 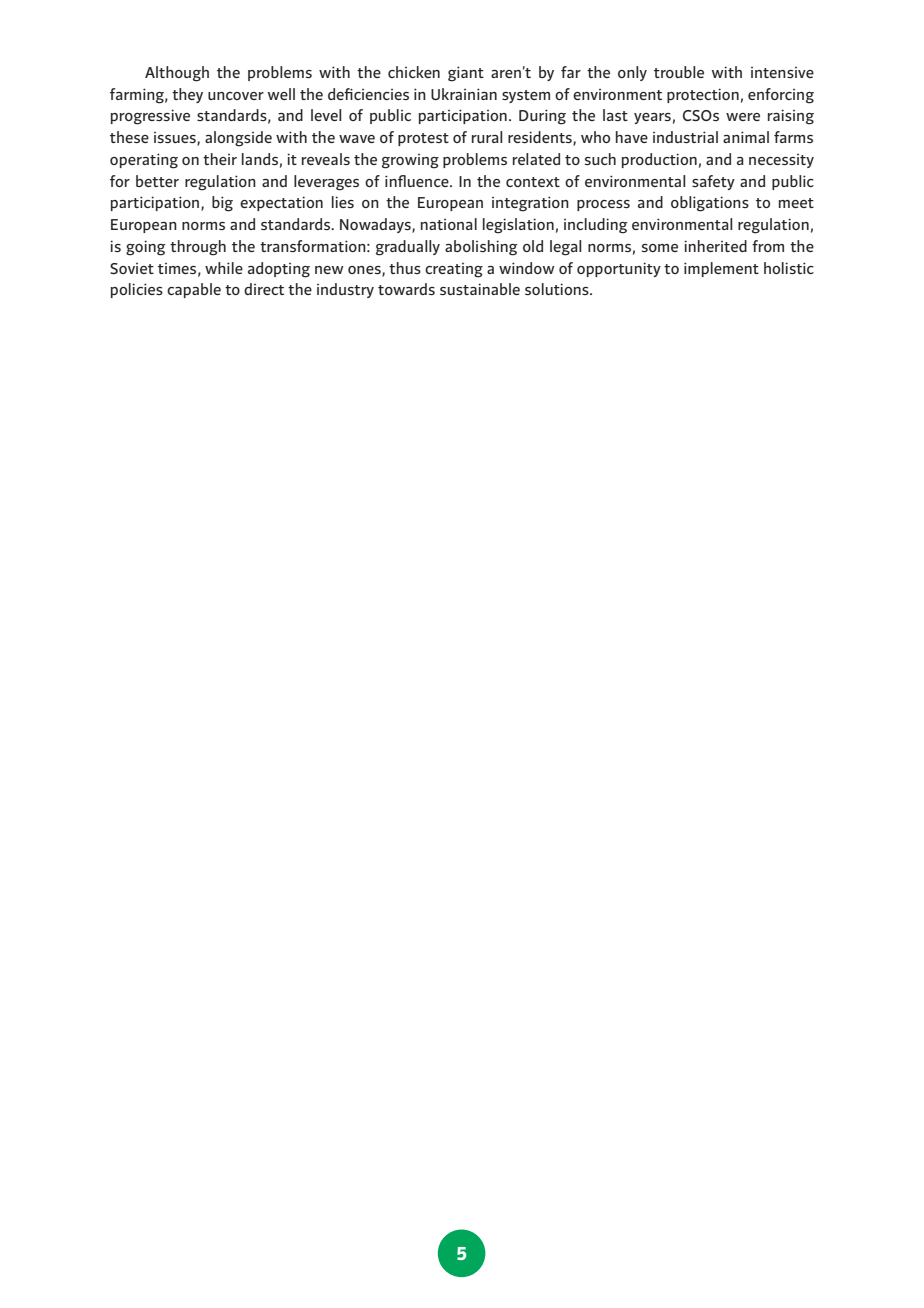 What do you see at coordinates (177, 74) in the document?
I see `Although` at bounding box center [177, 74].
